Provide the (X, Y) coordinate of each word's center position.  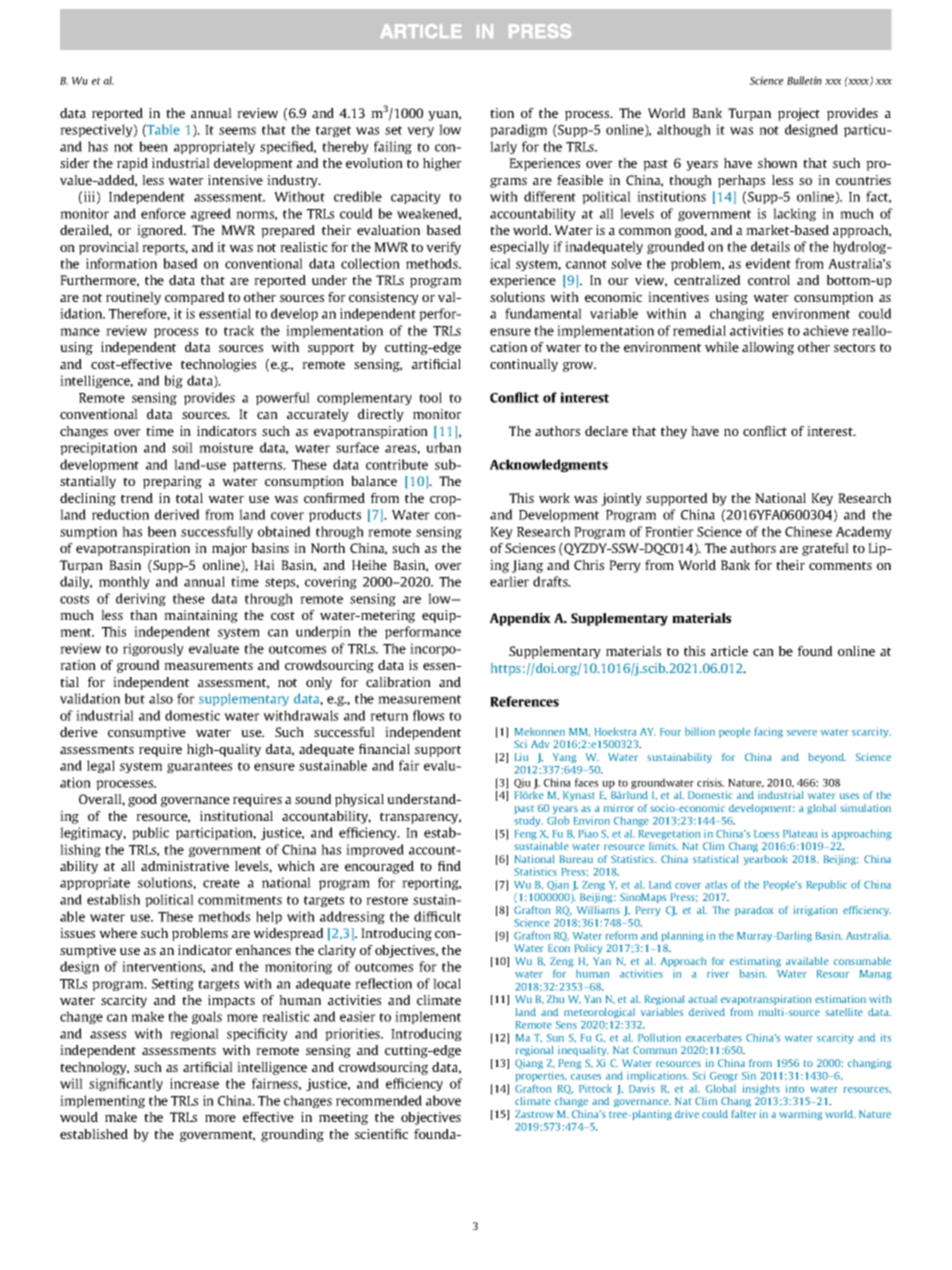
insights (761, 1089)
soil (182, 447)
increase (194, 1083)
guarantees (199, 767)
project (799, 114)
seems (237, 131)
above (443, 1100)
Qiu (522, 783)
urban (443, 447)
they (674, 432)
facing (769, 732)
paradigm (518, 130)
